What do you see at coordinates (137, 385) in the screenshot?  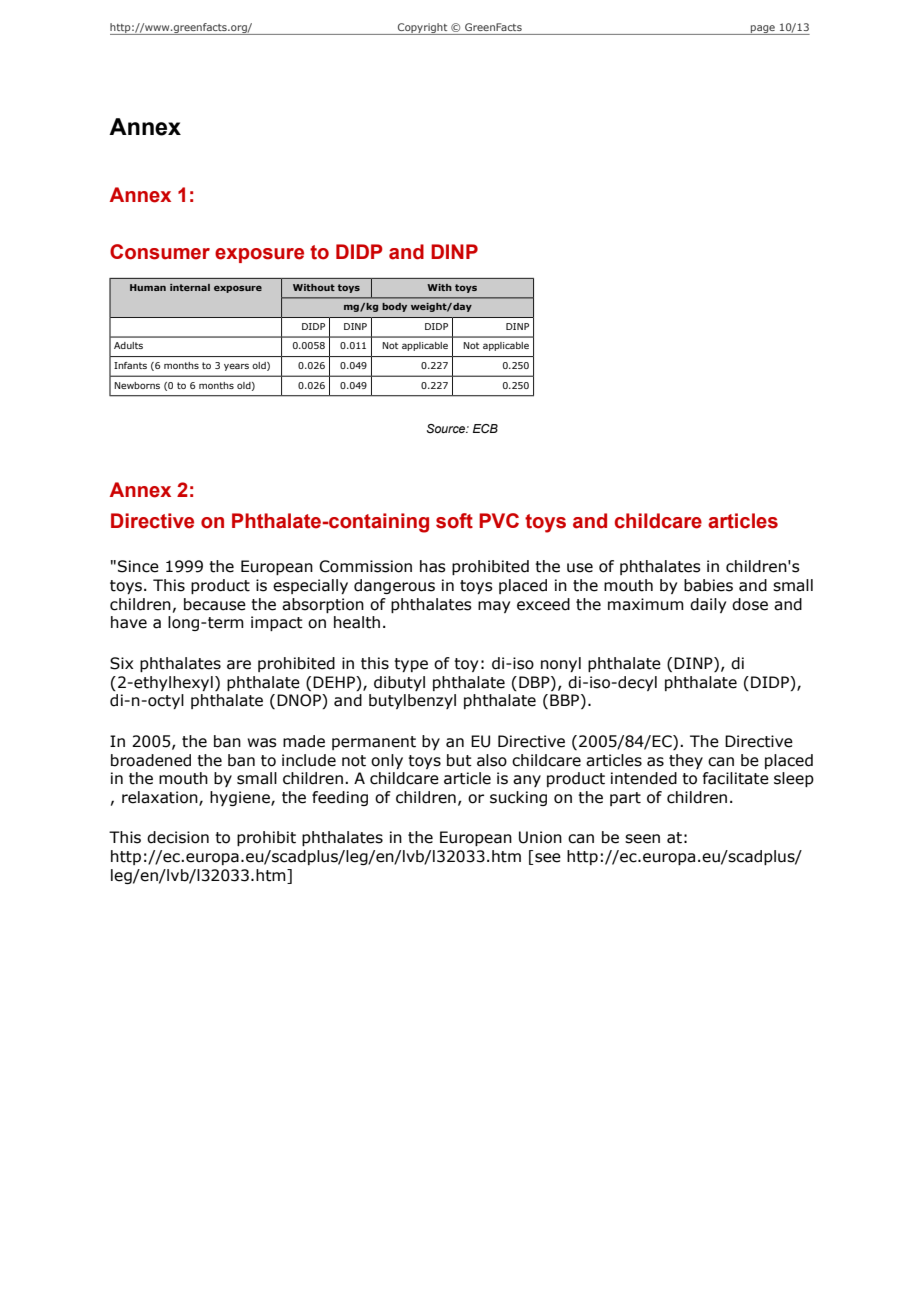 I see `Newborns` at bounding box center [137, 385].
